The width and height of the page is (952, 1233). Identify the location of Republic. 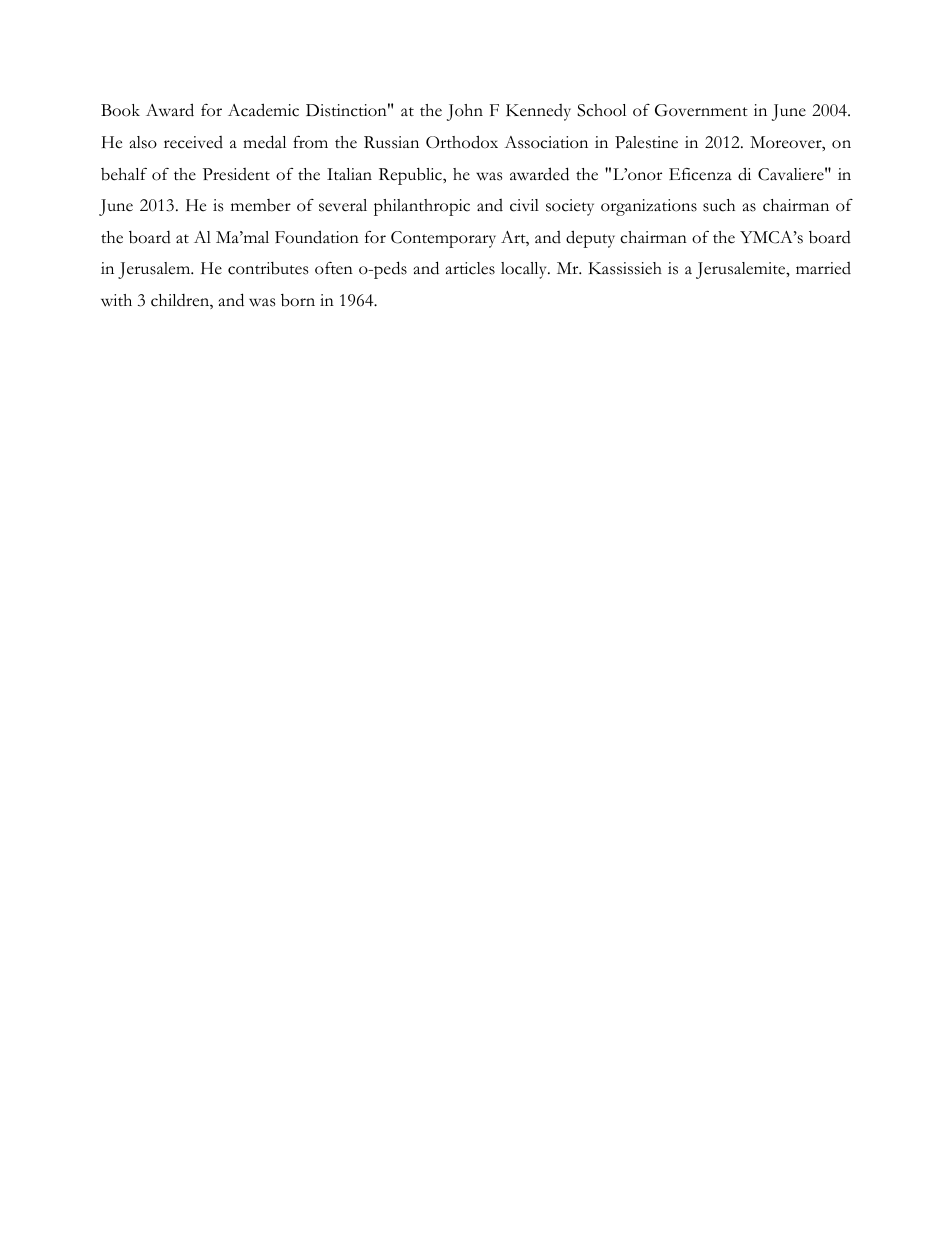
(411, 176).
